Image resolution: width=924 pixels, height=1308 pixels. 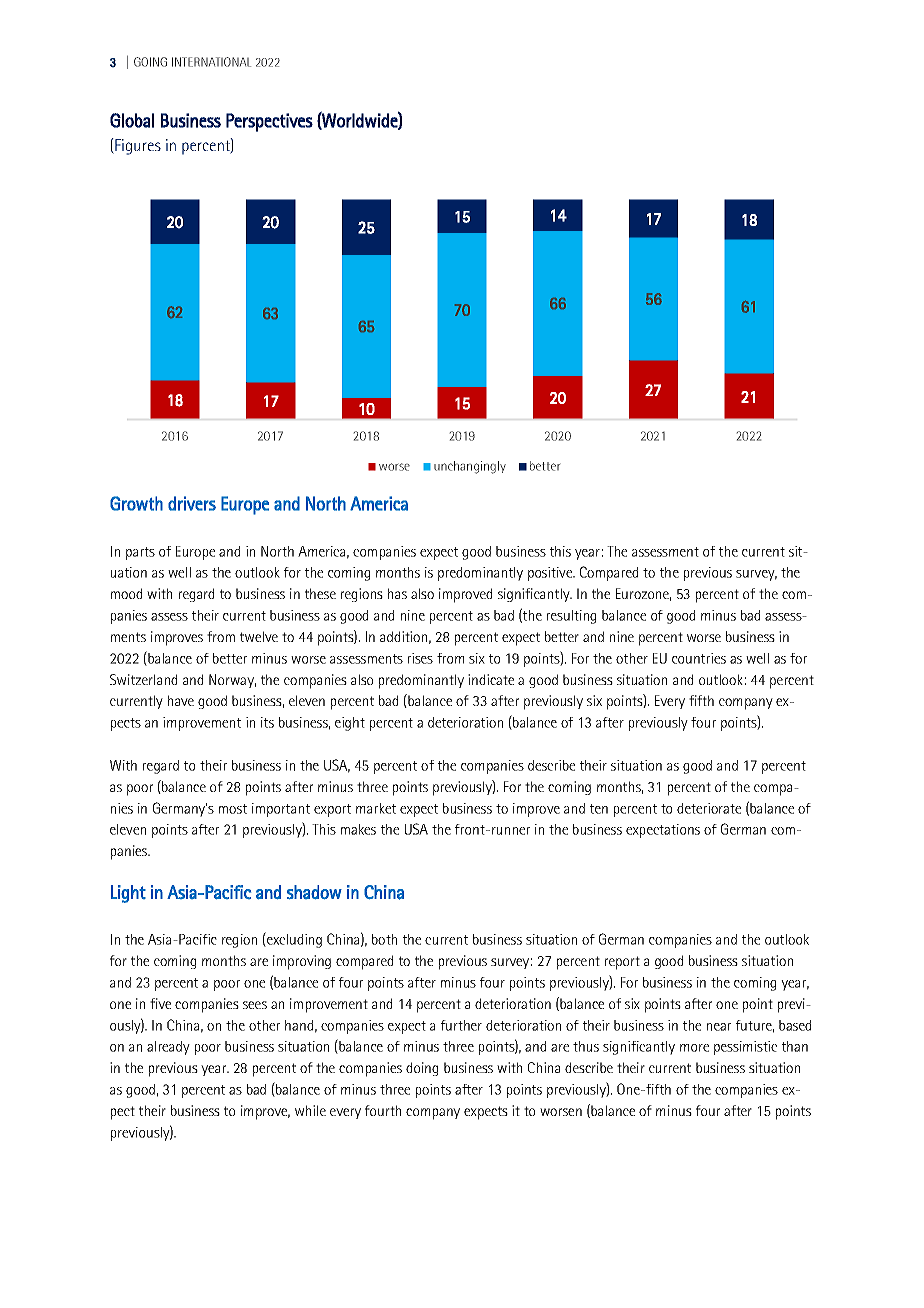 I want to click on have, so click(x=181, y=700).
